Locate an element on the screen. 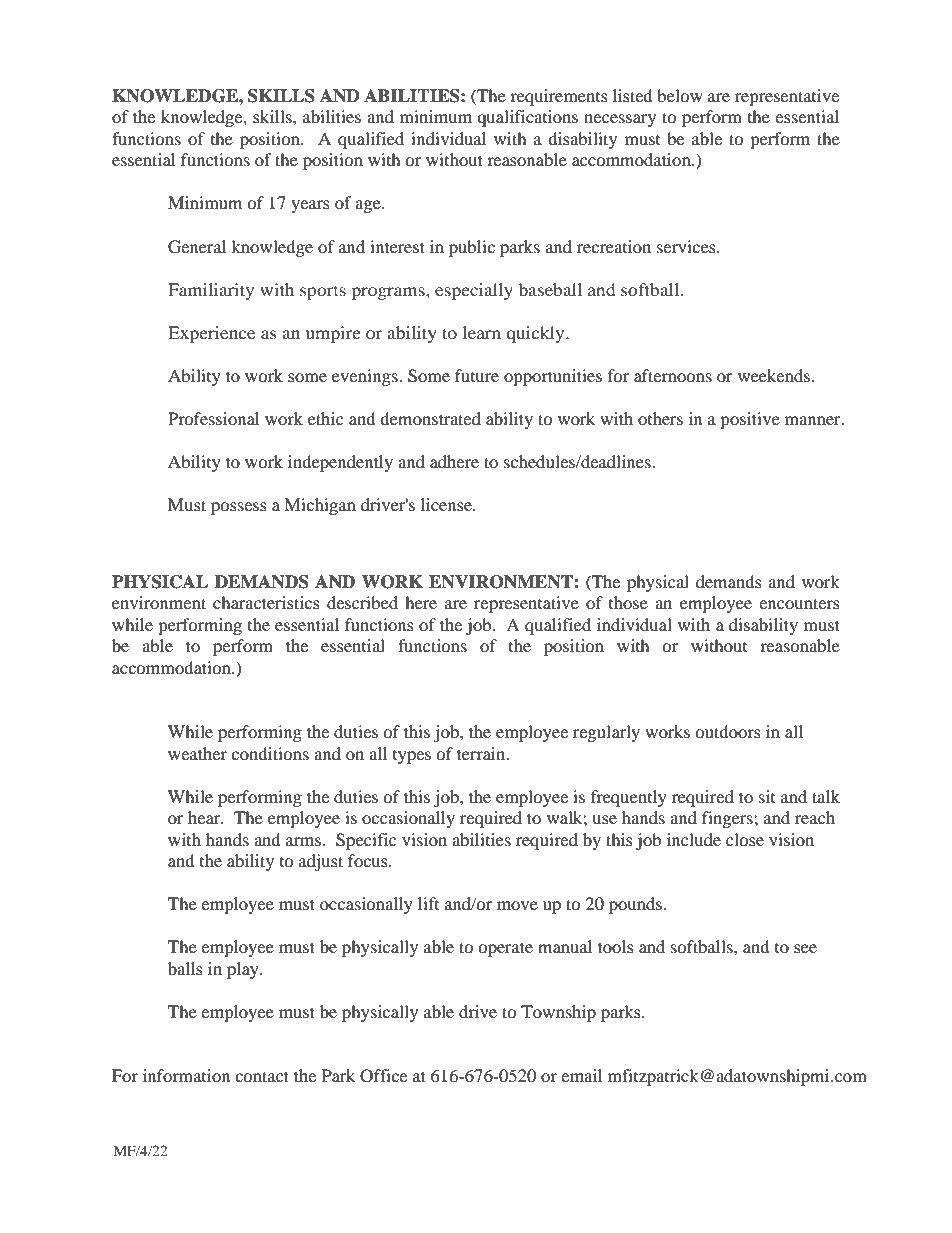  encounters is located at coordinates (799, 603).
